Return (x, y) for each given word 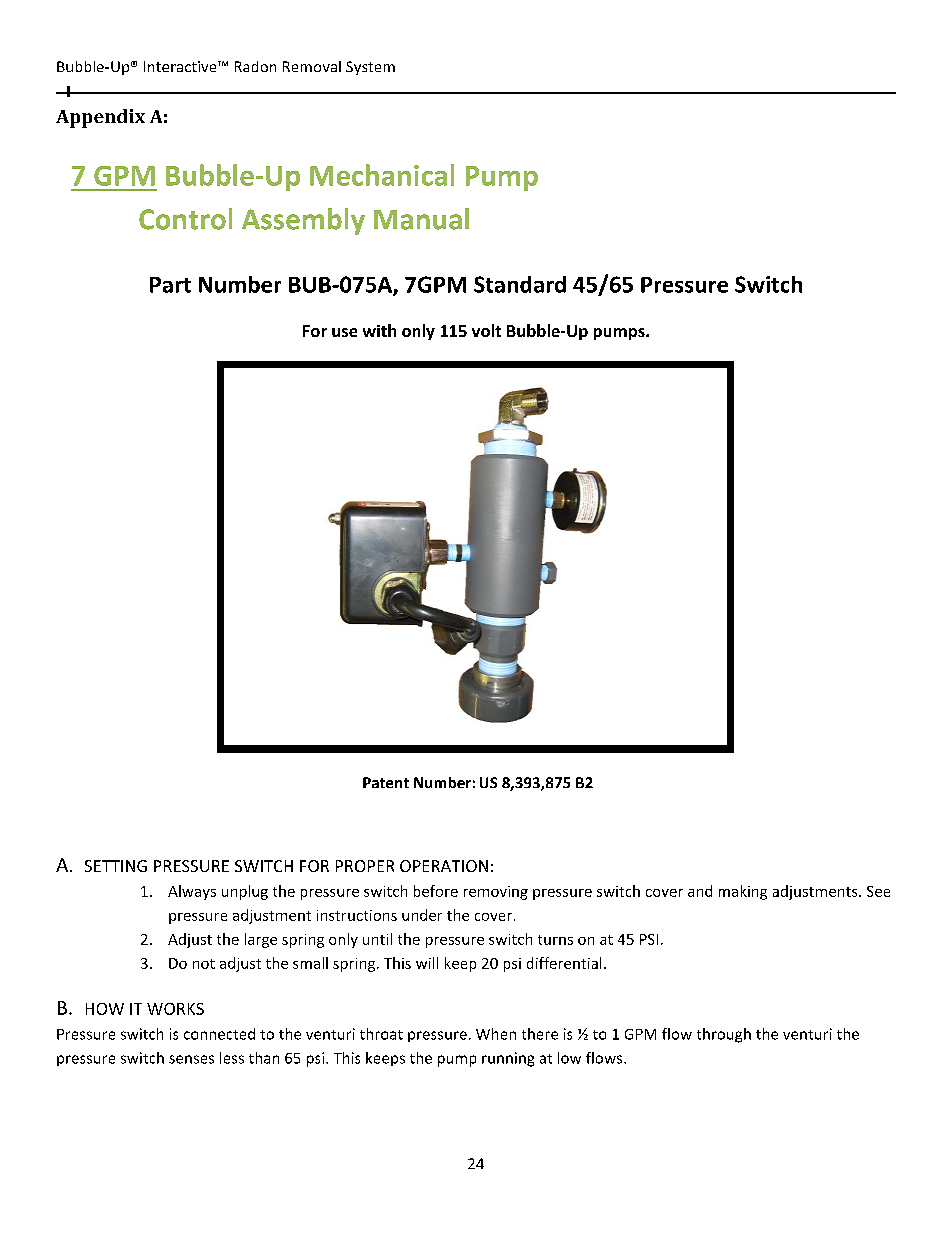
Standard (520, 284)
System (370, 68)
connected (219, 1034)
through (724, 1035)
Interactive (181, 66)
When (496, 1034)
